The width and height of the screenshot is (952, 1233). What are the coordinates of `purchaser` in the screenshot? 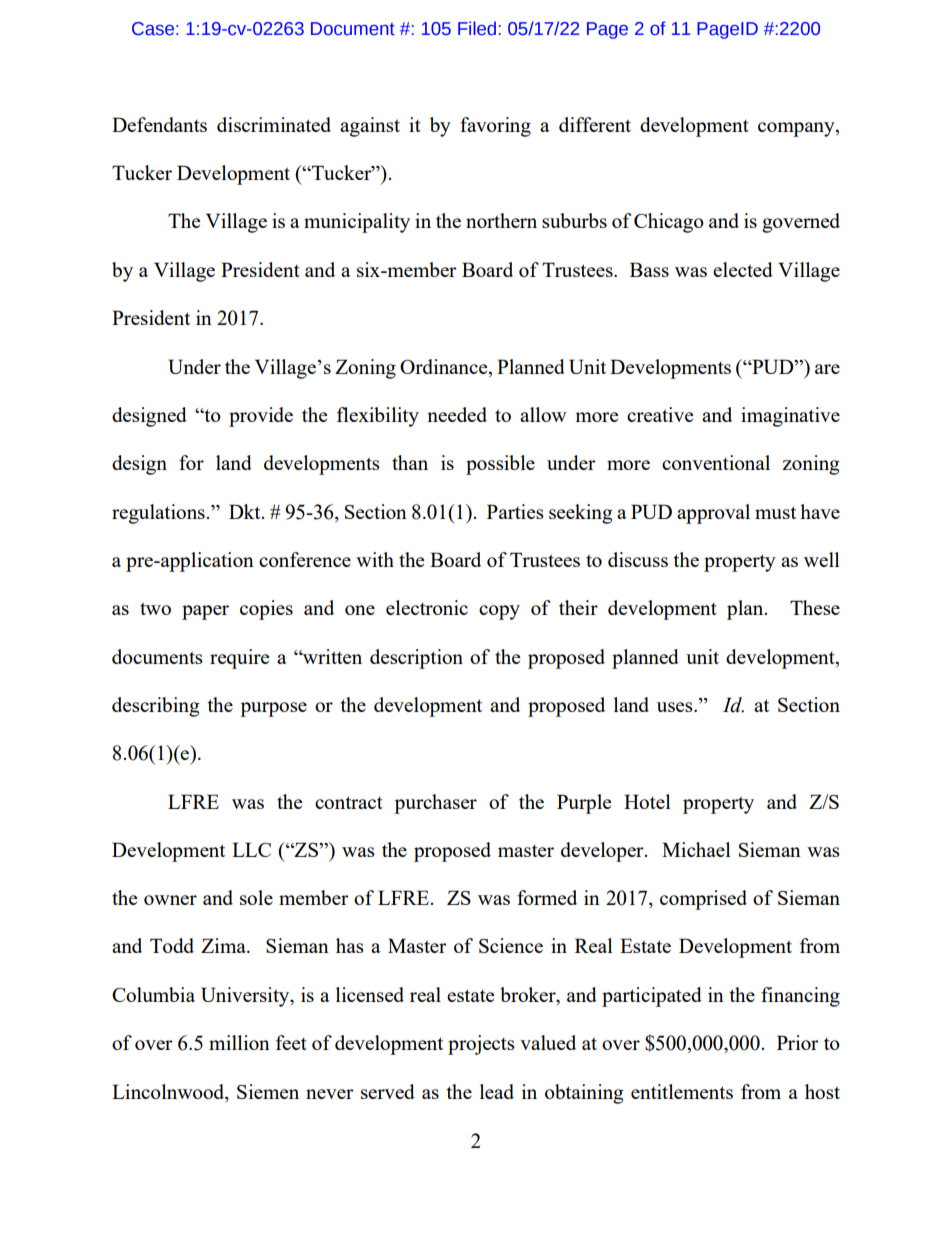 It's located at (435, 804).
